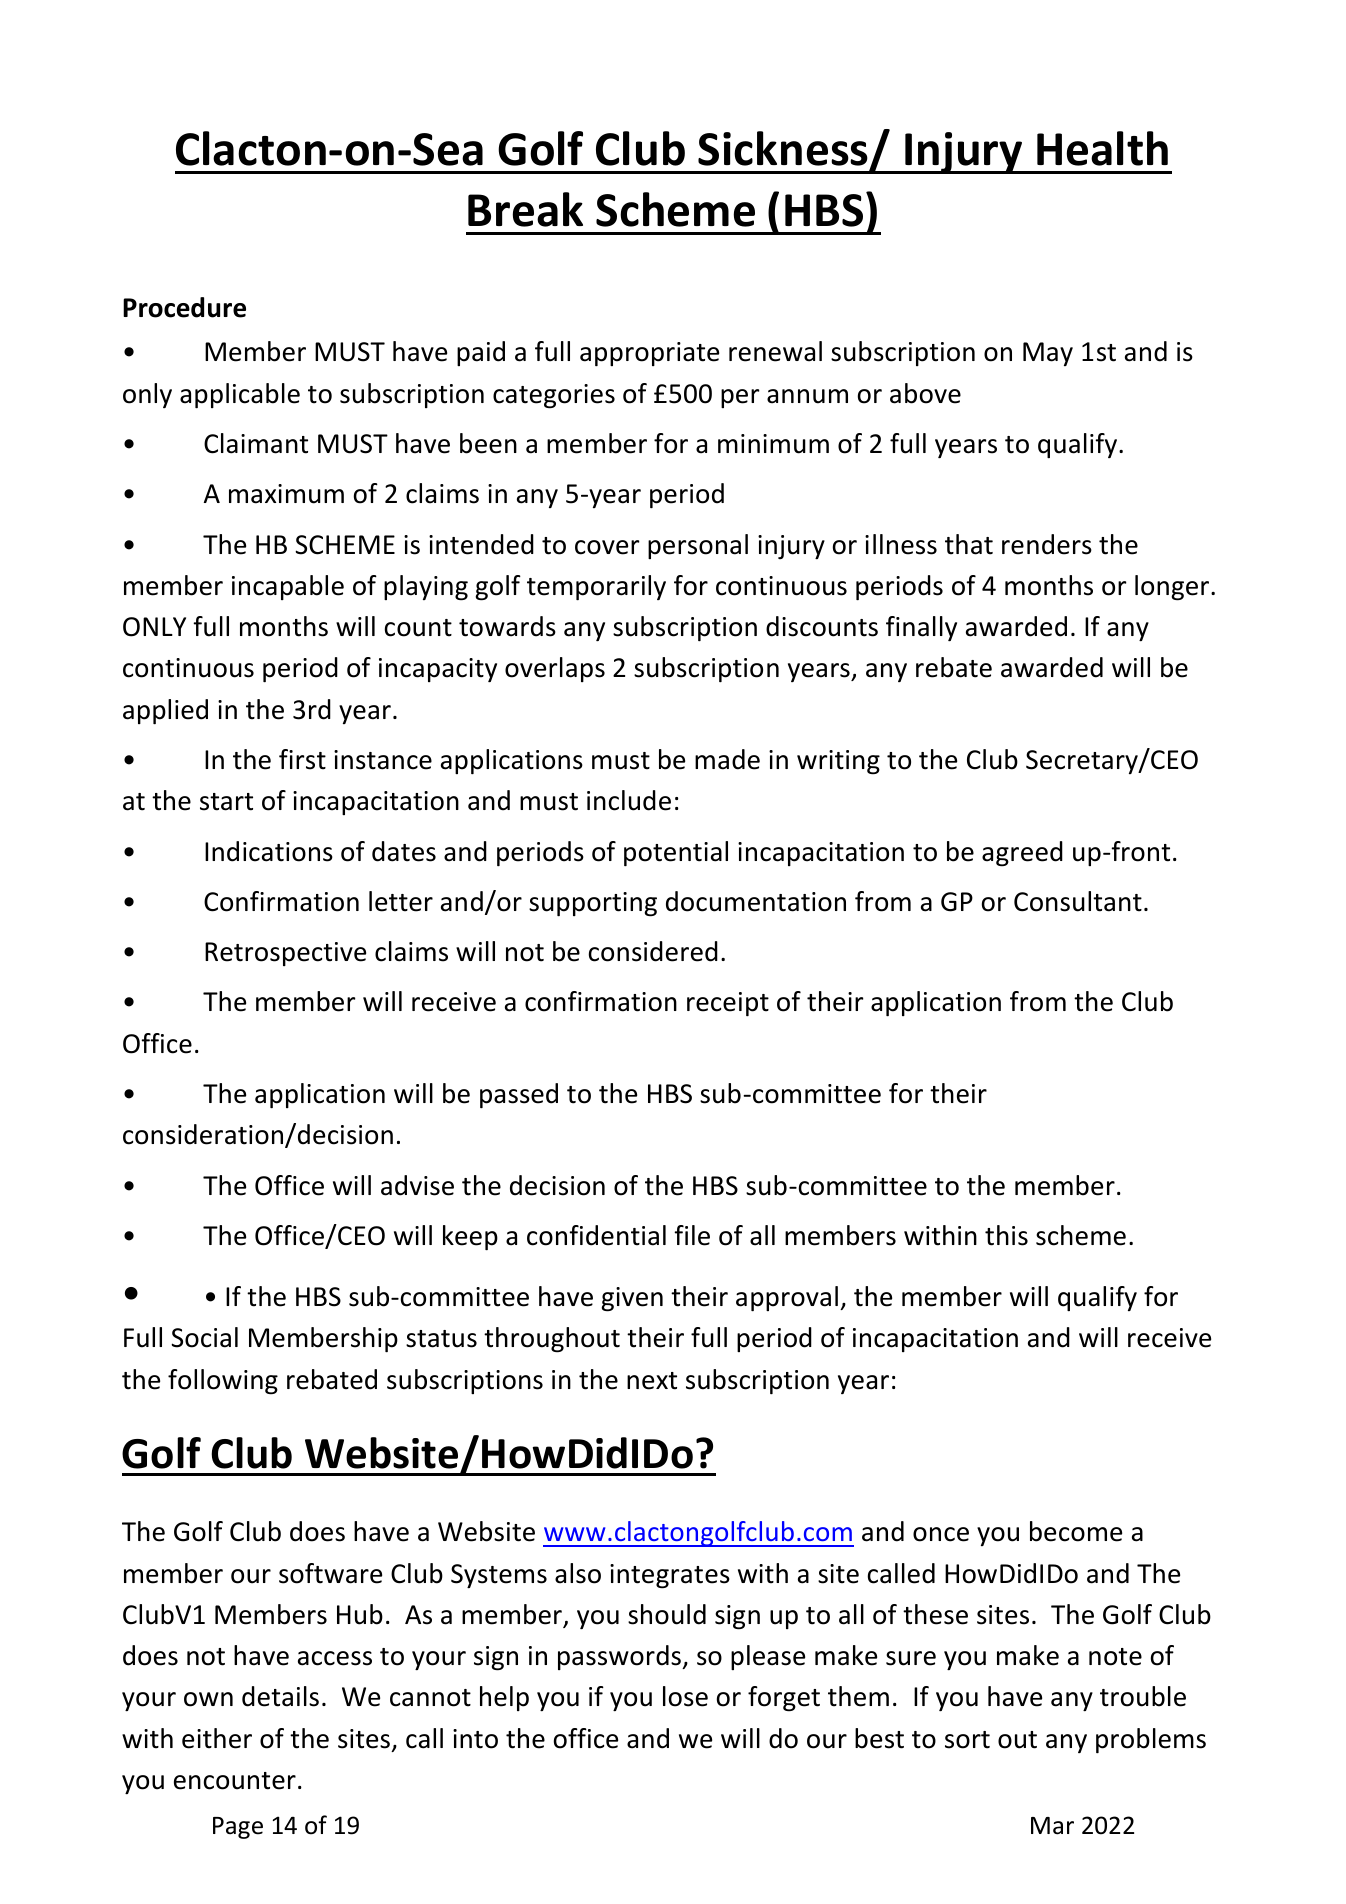 Image resolution: width=1346 pixels, height=1904 pixels. Describe the element at coordinates (285, 954) in the screenshot. I see `Retrospective` at that location.
